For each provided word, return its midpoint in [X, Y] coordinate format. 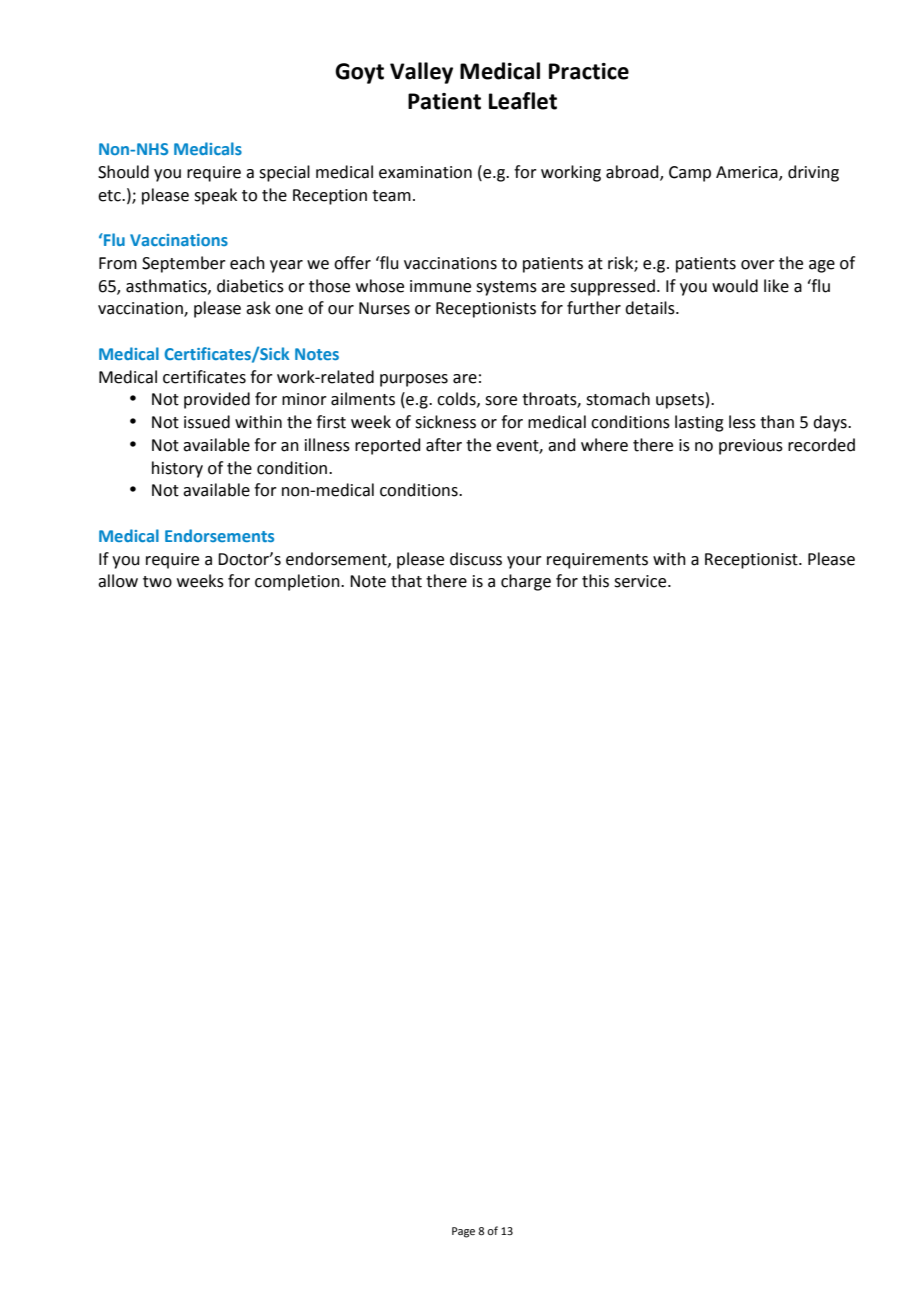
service [641, 581]
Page [463, 1232]
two [157, 582]
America [748, 173]
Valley [421, 73]
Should [123, 172]
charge [526, 582]
